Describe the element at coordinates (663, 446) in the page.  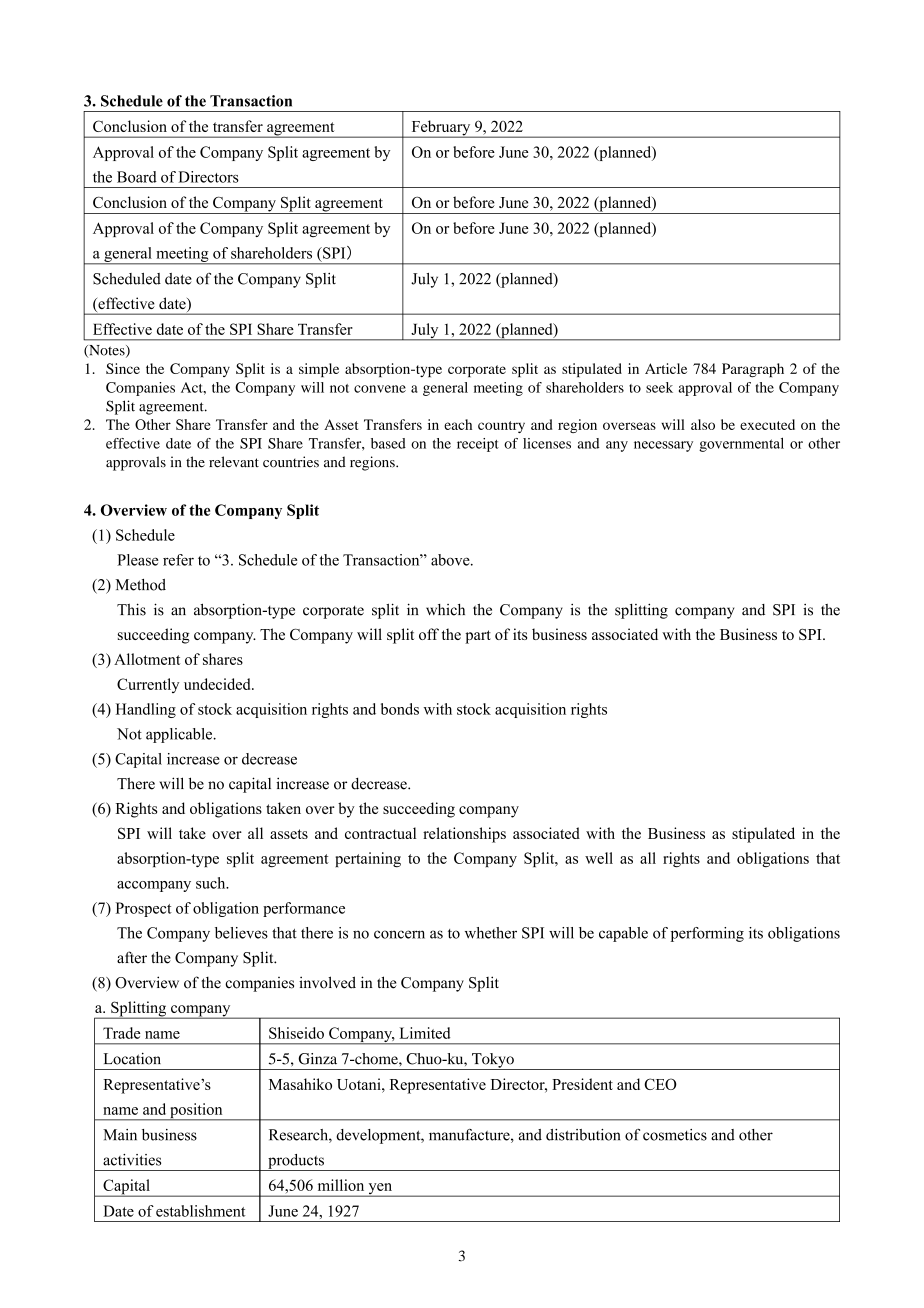
I see `necessary` at that location.
